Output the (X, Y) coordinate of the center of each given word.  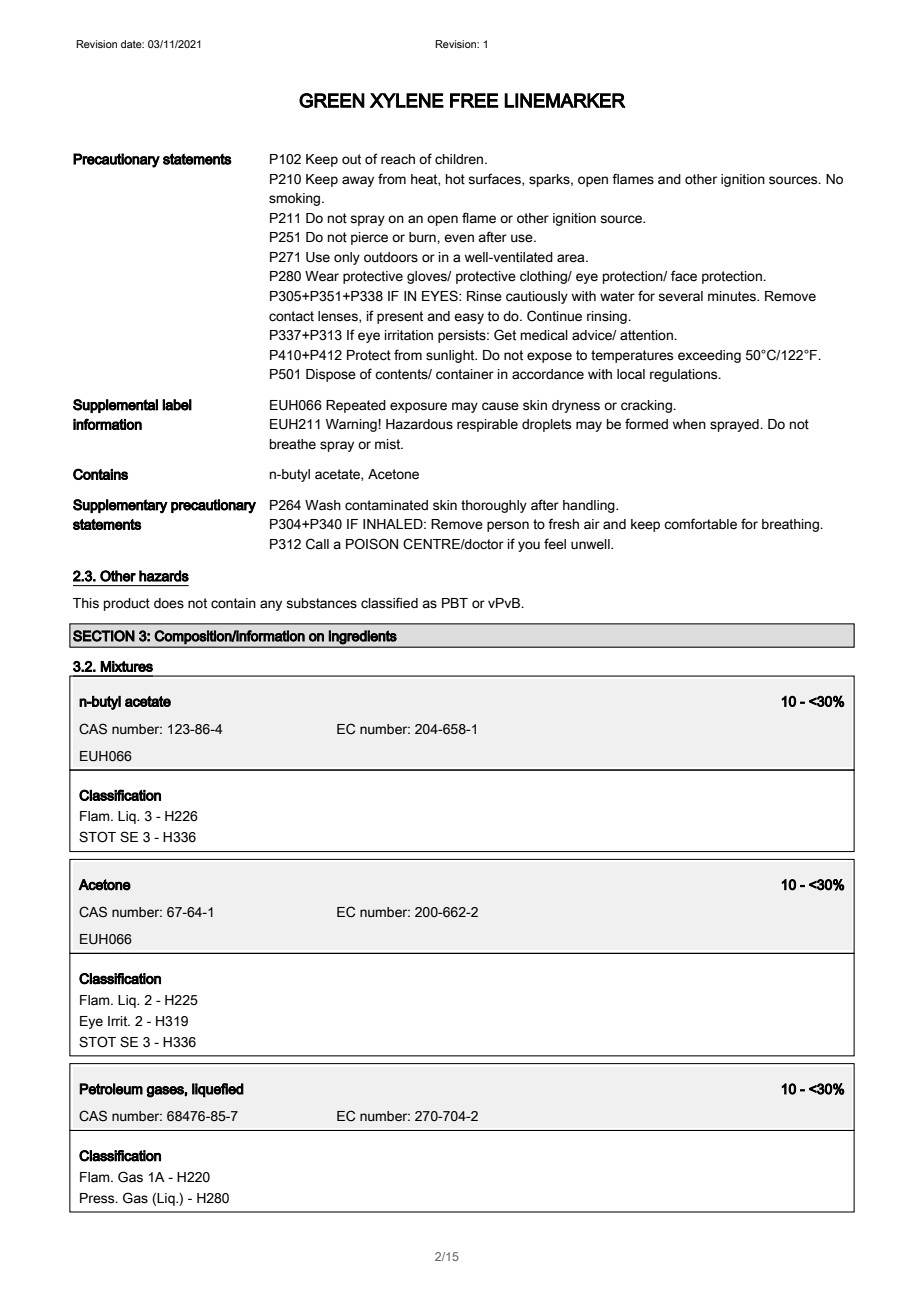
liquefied (218, 1090)
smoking (296, 199)
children (460, 159)
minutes (733, 296)
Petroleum (111, 1089)
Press (98, 1198)
